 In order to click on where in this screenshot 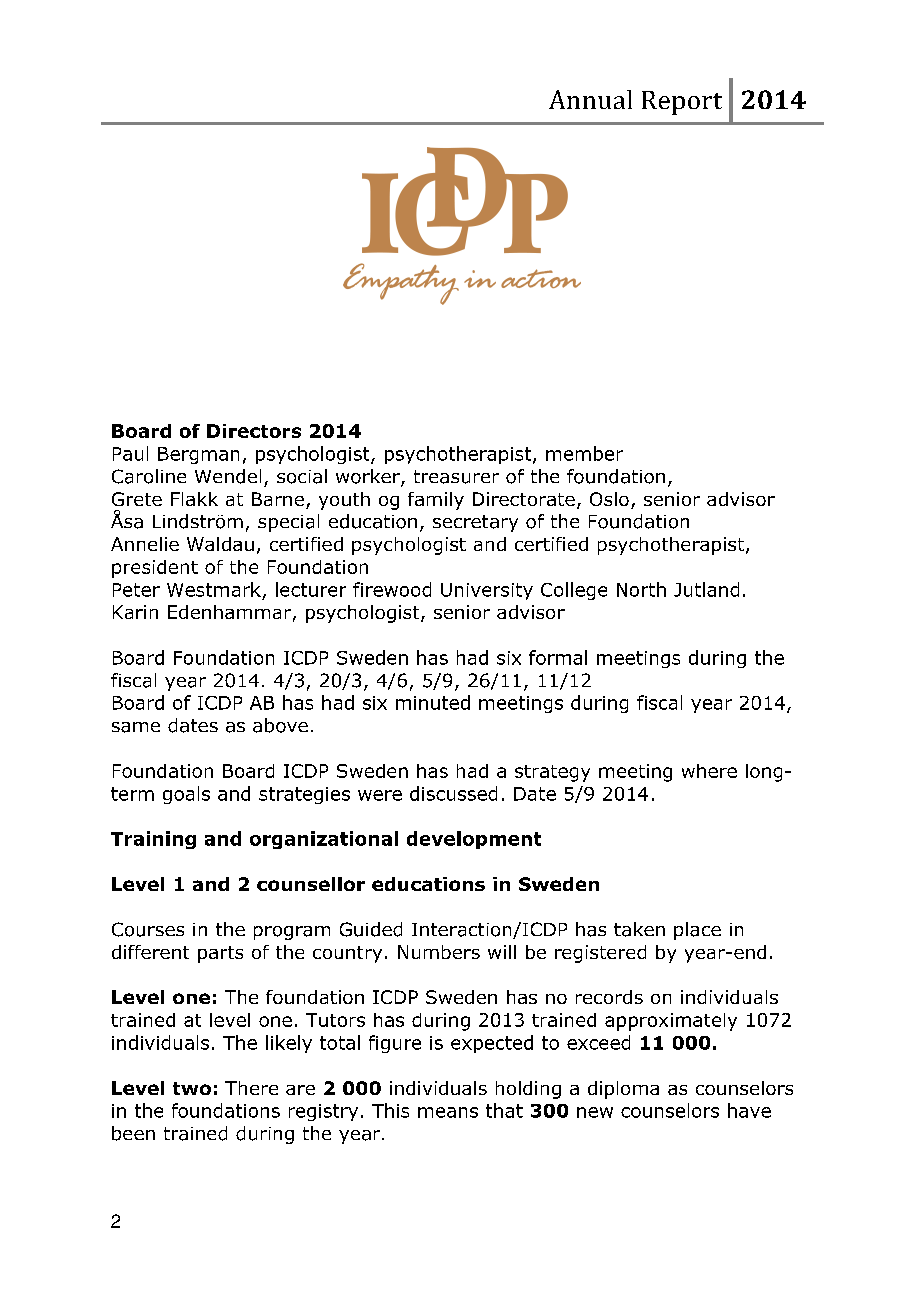, I will do `click(709, 771)`.
